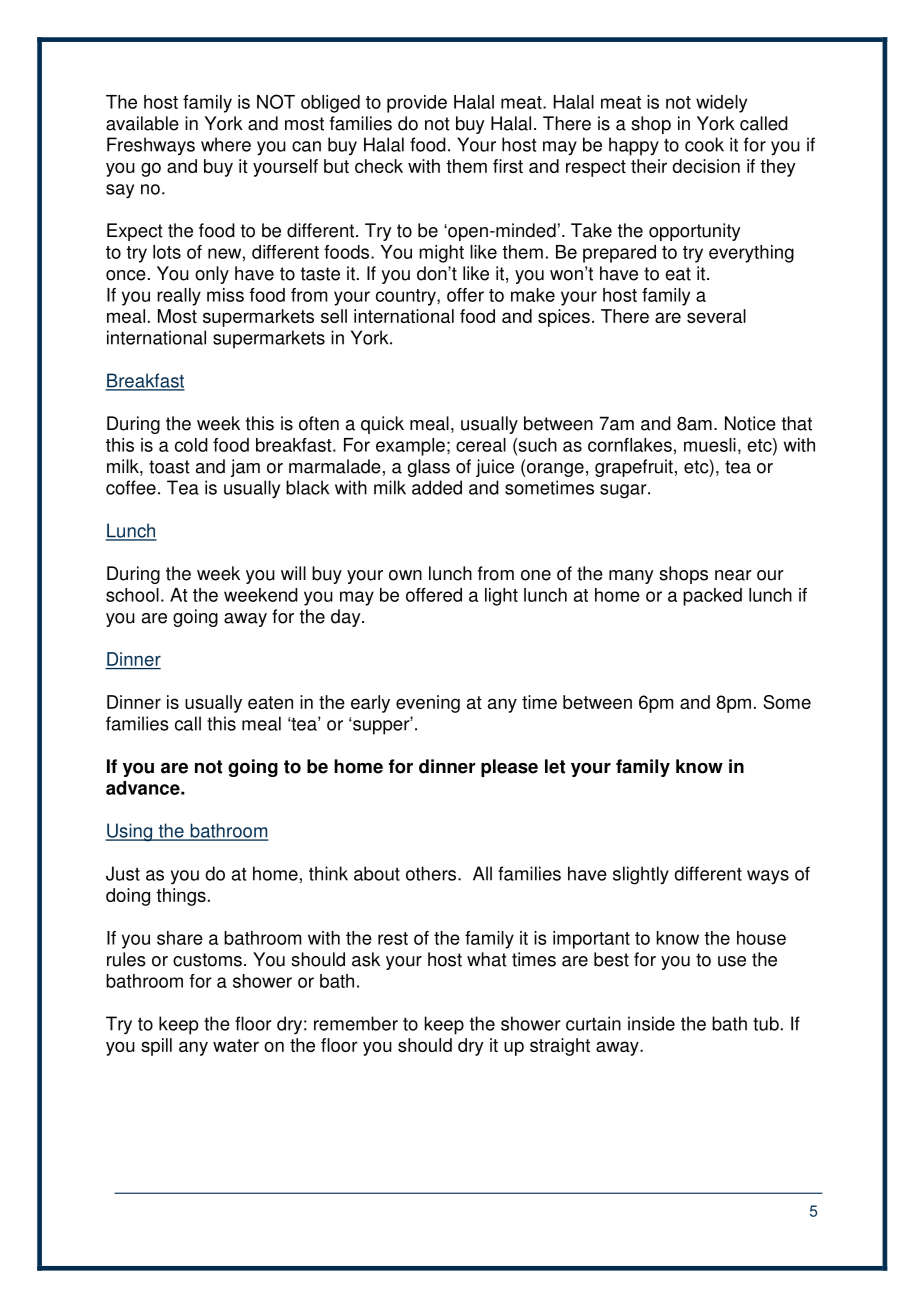 Image resolution: width=924 pixels, height=1308 pixels. I want to click on own, so click(405, 575).
